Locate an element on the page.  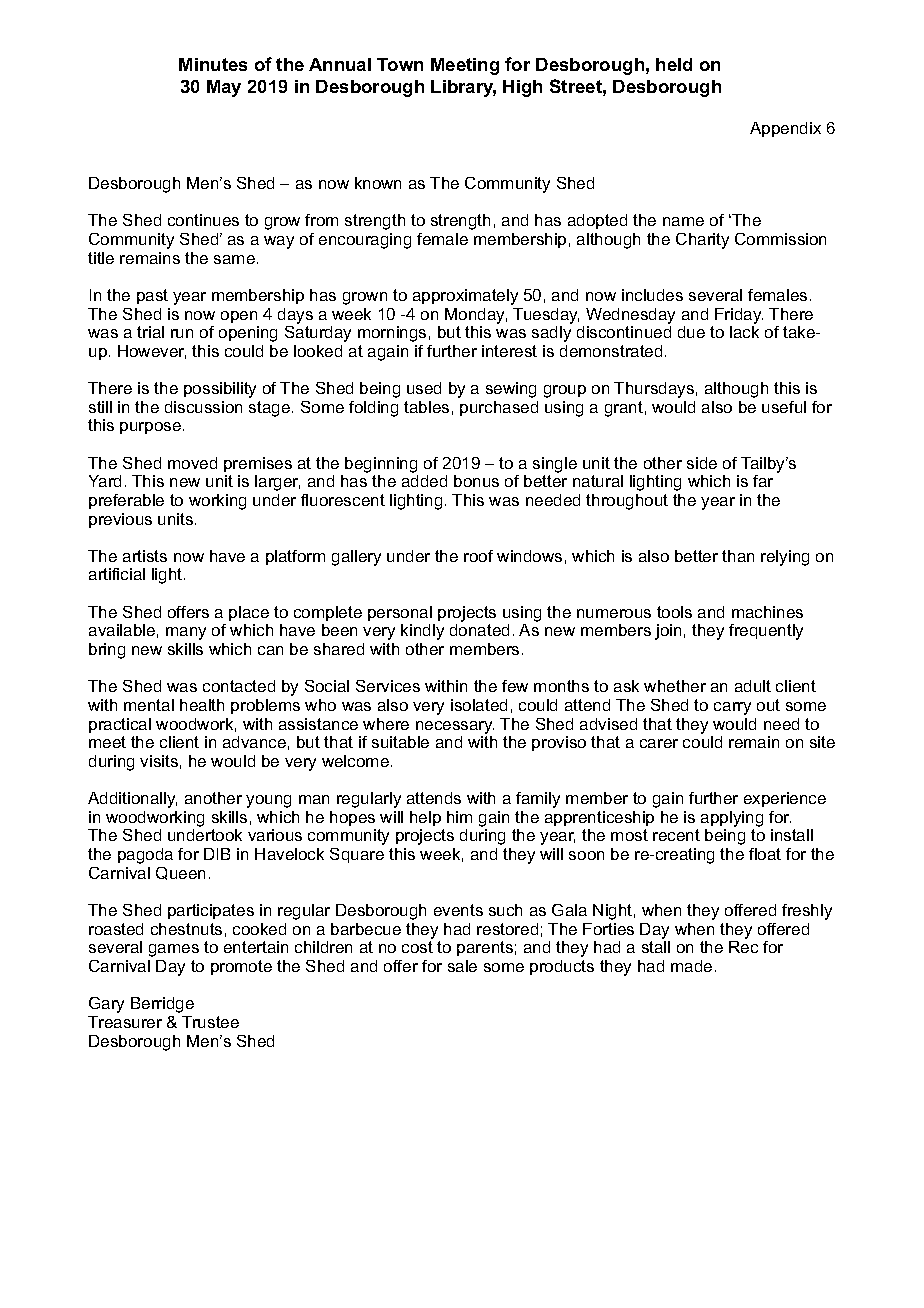
run is located at coordinates (182, 333).
